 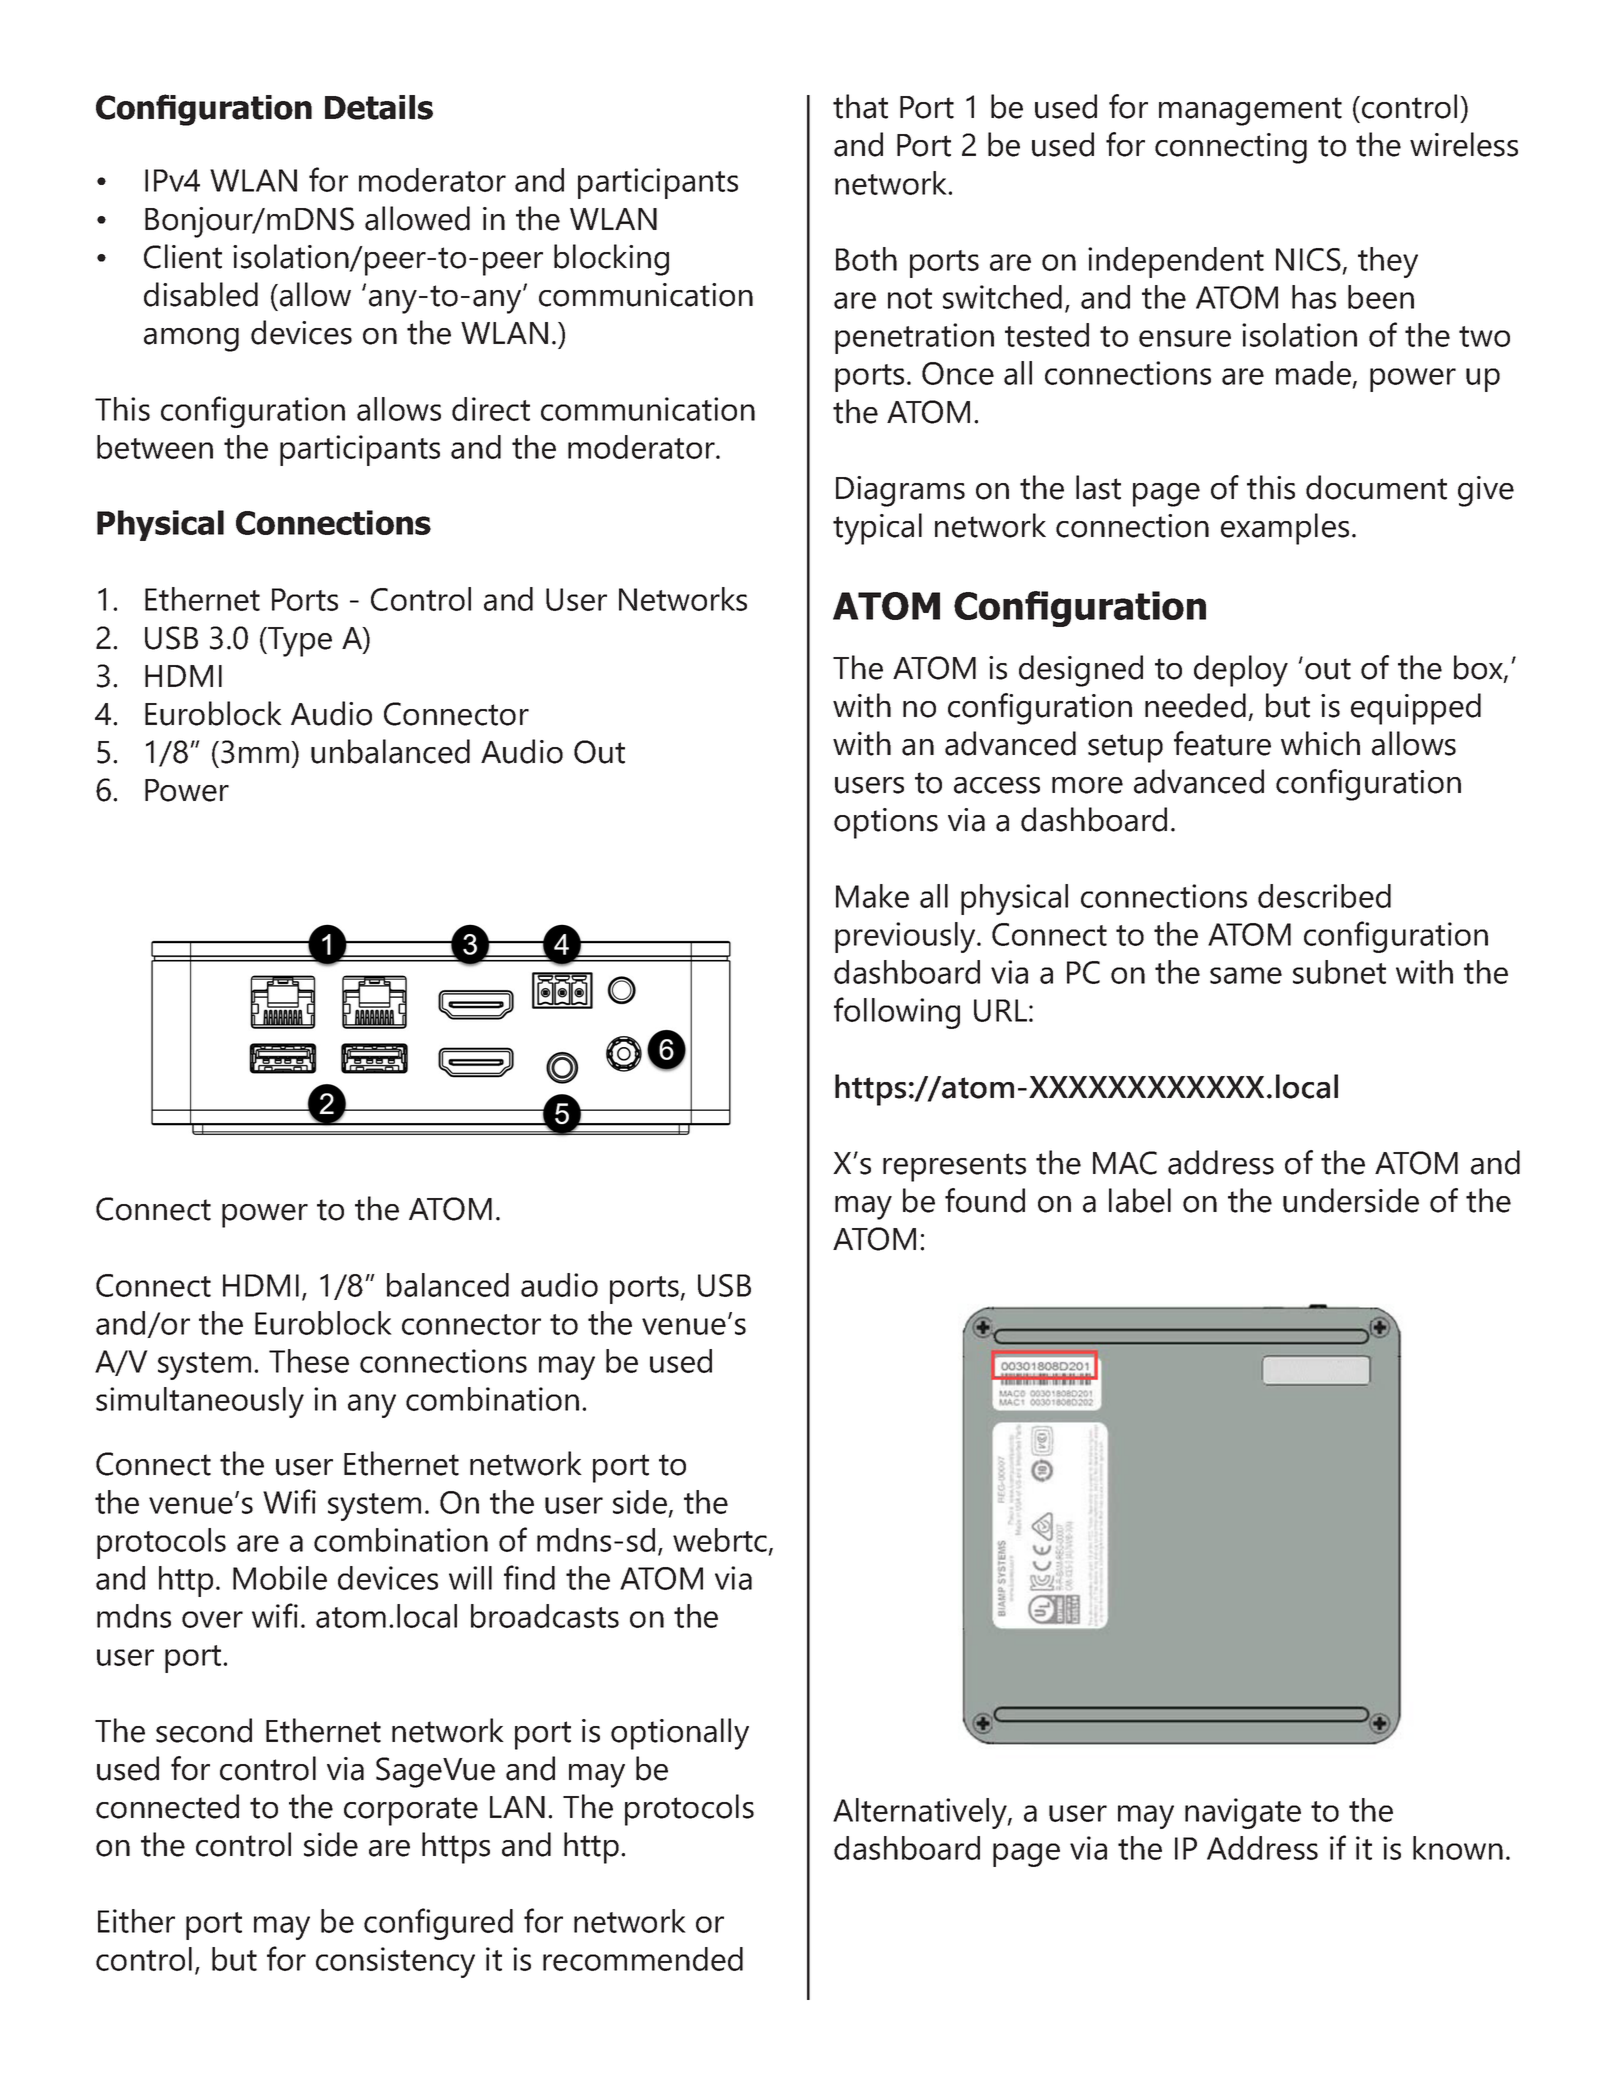 I want to click on webrtc, so click(x=720, y=1540).
